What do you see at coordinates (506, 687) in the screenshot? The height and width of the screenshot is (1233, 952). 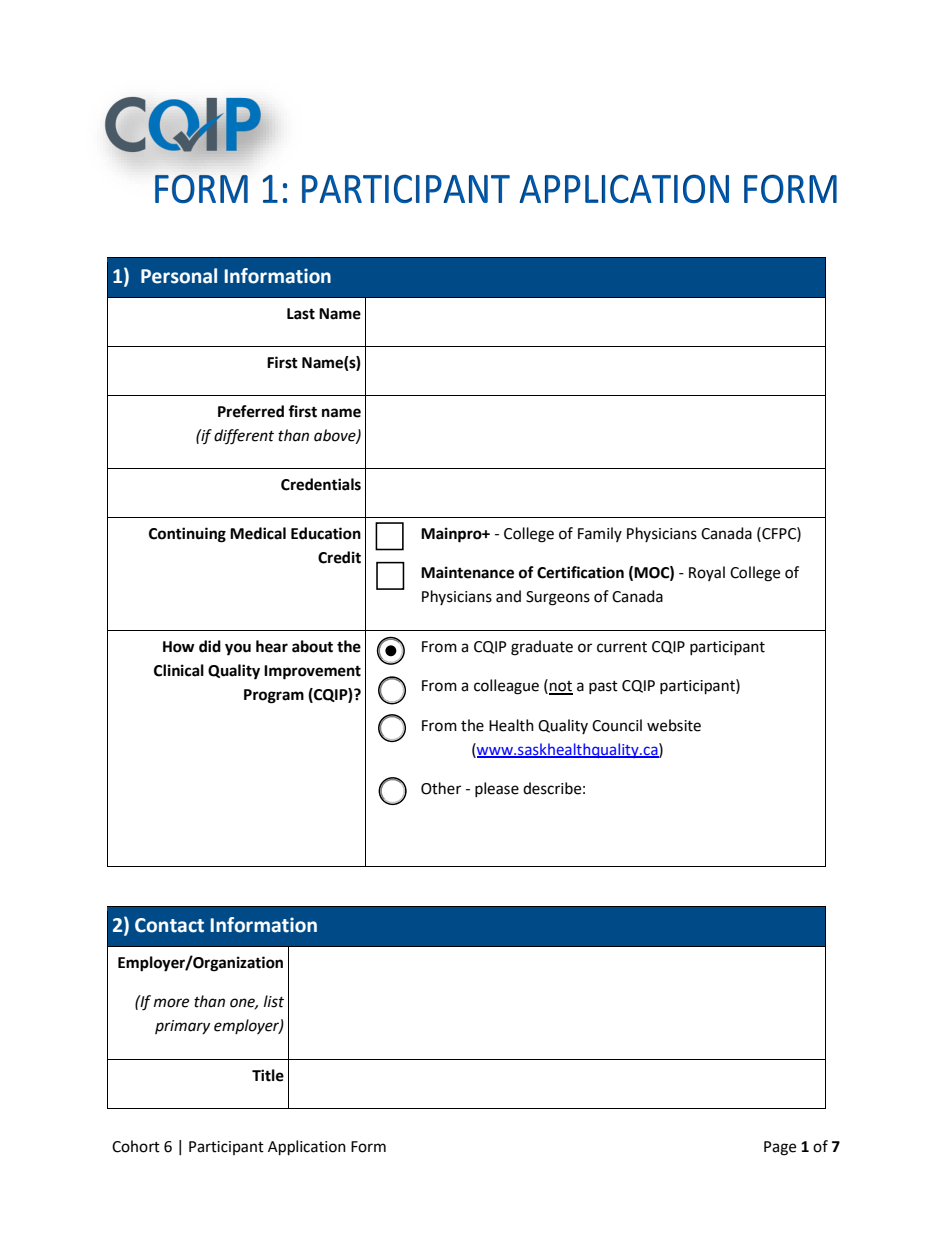 I see `colleague` at bounding box center [506, 687].
